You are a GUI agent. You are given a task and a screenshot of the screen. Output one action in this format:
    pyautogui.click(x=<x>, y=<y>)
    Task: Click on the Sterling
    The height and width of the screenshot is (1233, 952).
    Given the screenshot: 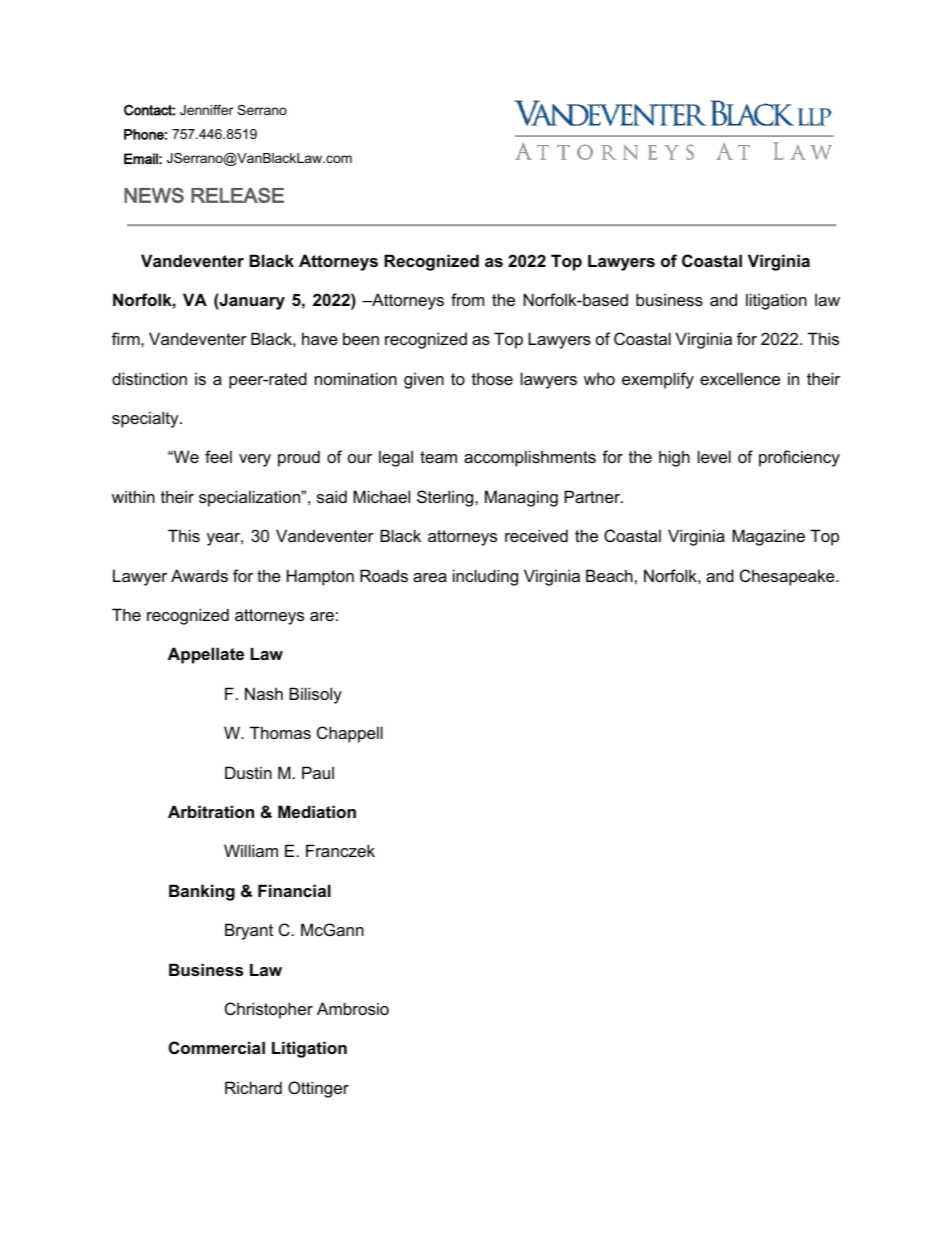 What is the action you would take?
    pyautogui.click(x=446, y=498)
